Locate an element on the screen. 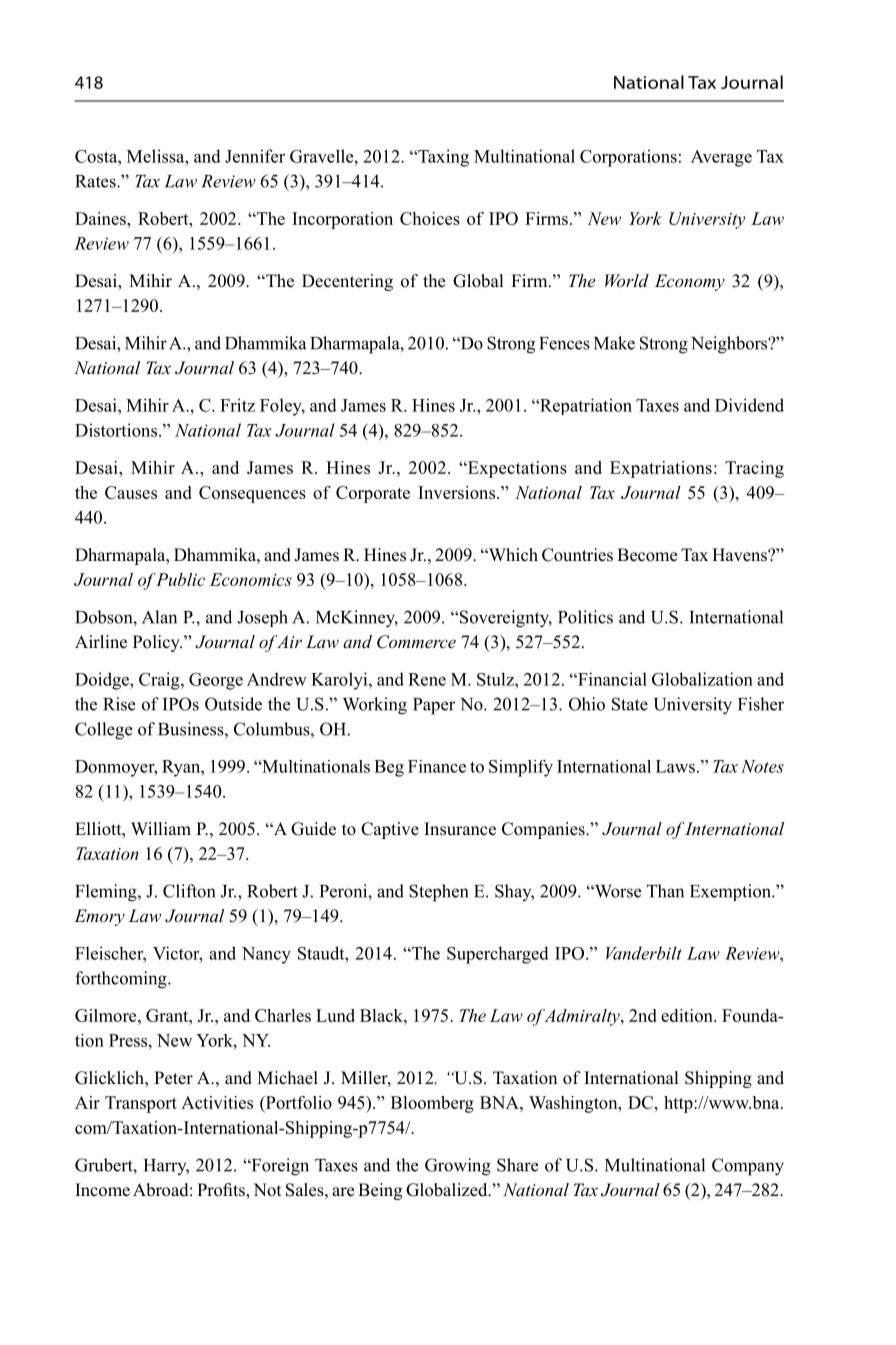  Choices is located at coordinates (430, 218).
